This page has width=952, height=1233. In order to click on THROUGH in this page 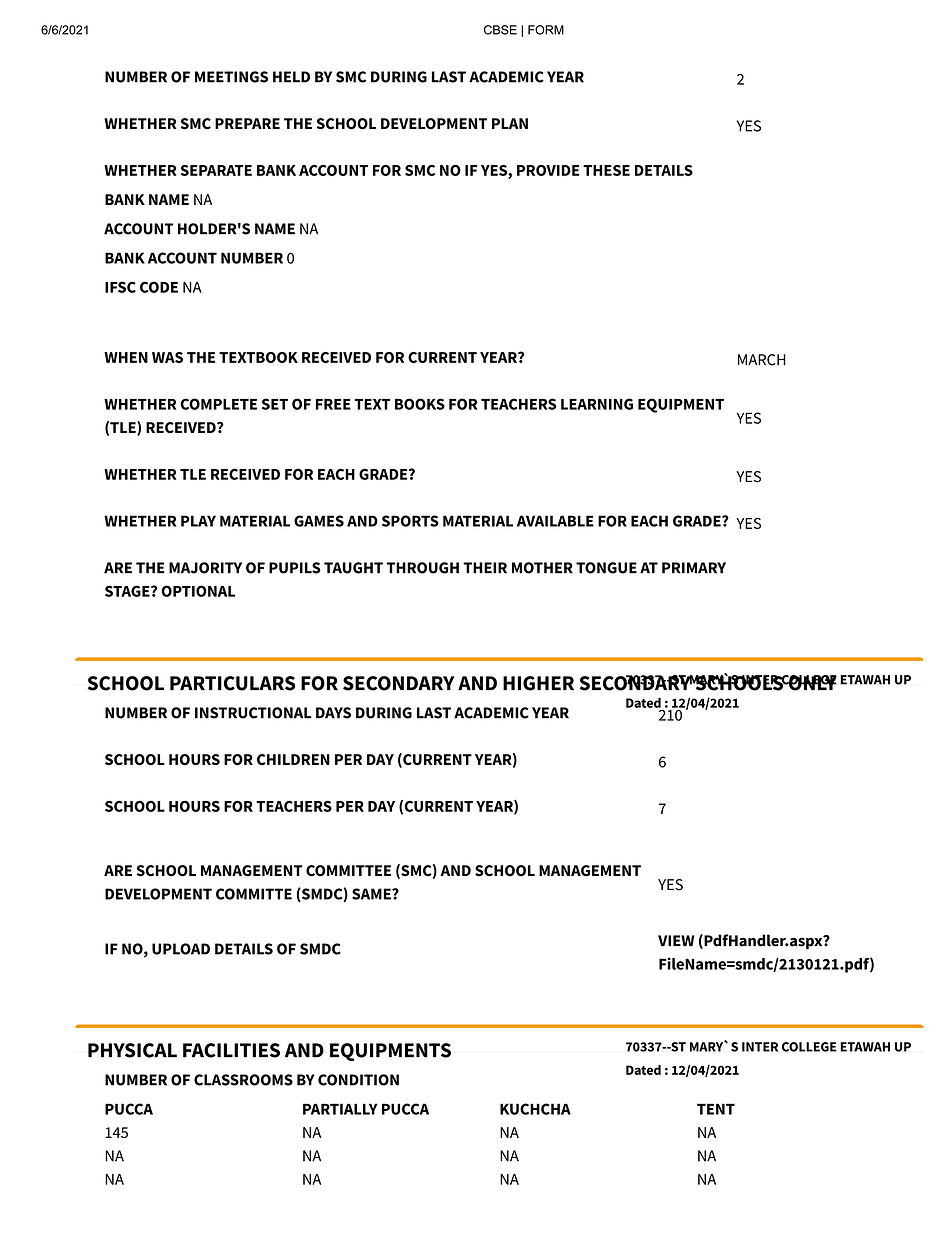, I will do `click(422, 568)`.
